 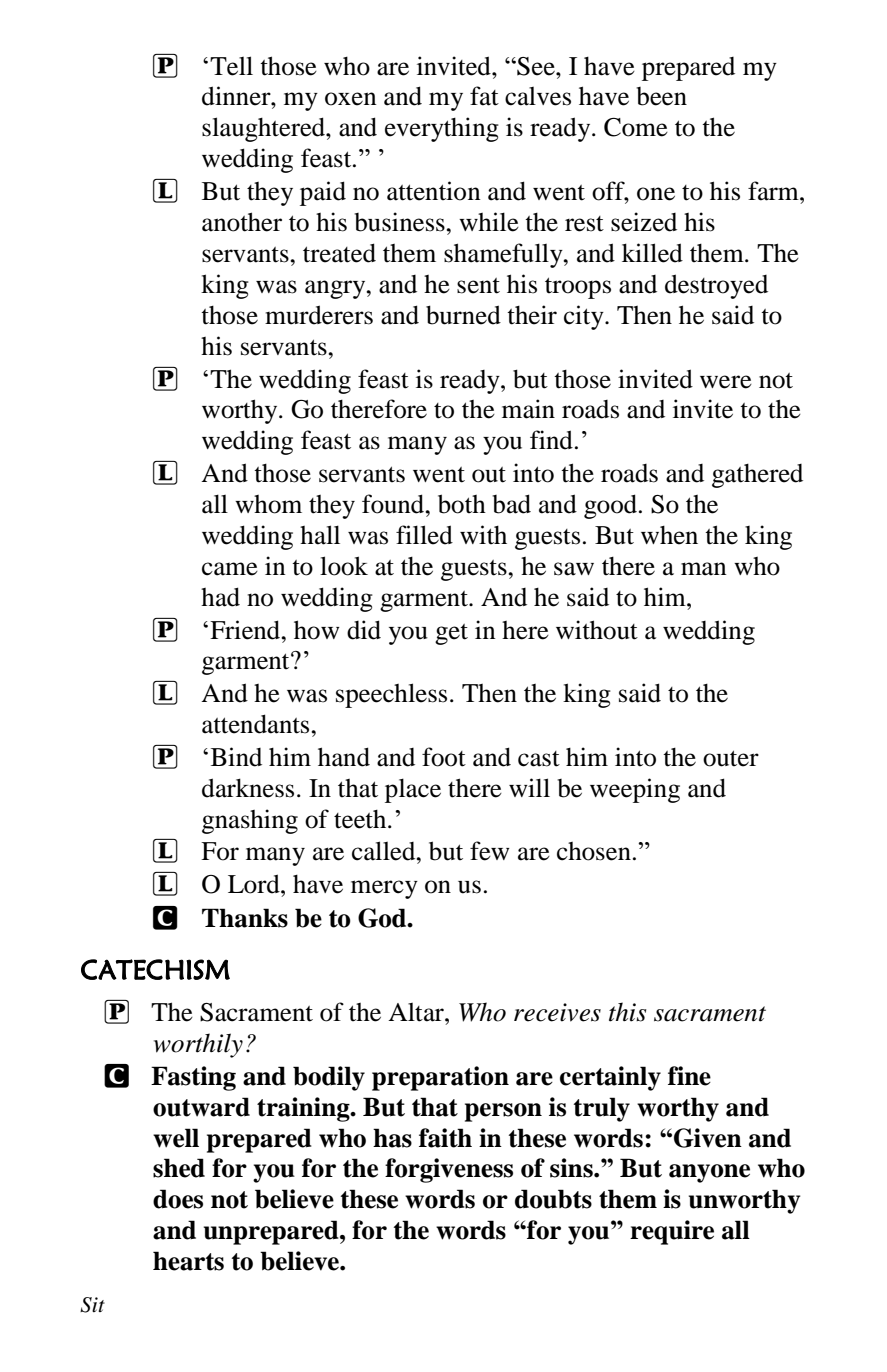 I want to click on hearts, so click(x=188, y=1261).
